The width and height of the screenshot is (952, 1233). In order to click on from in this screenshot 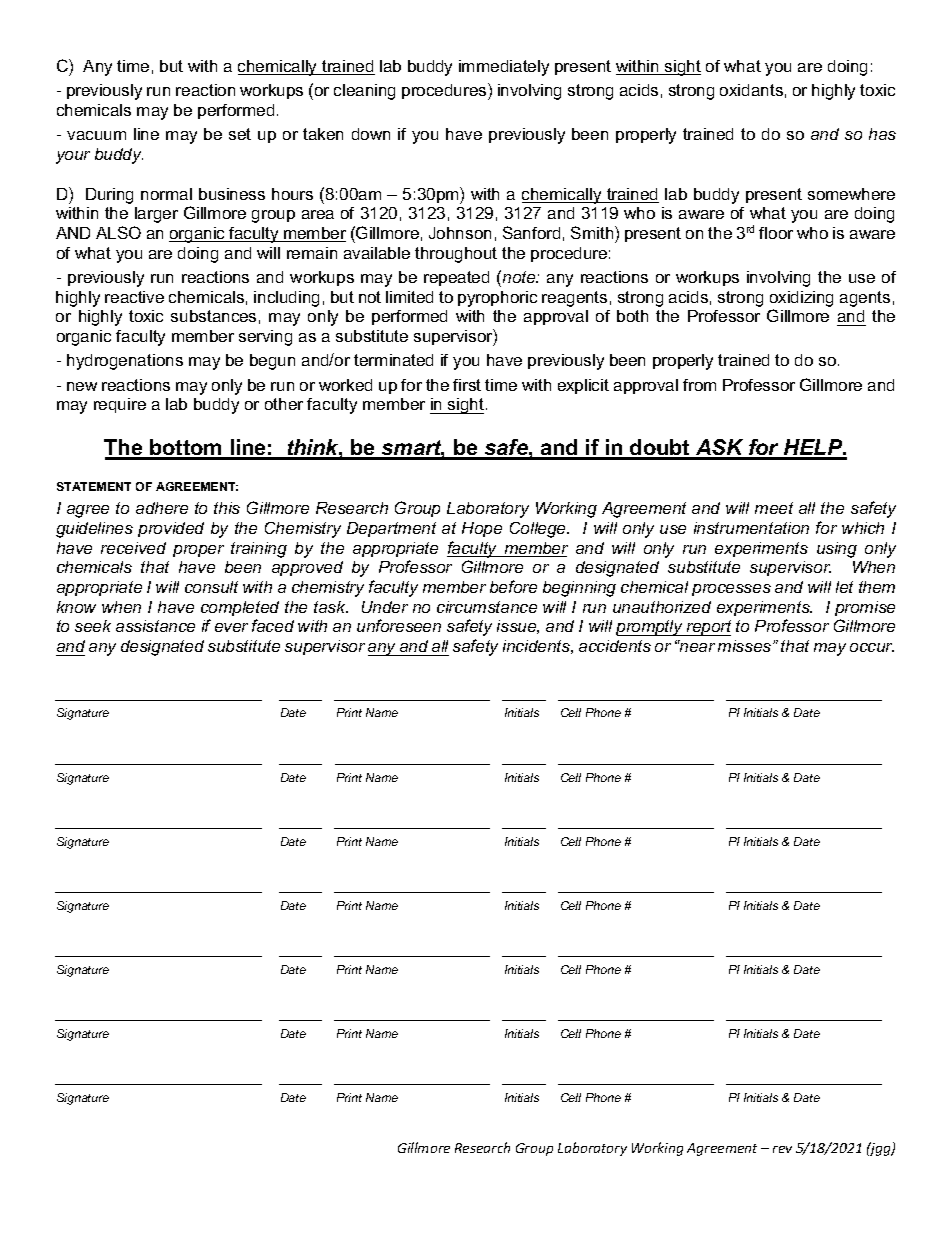, I will do `click(699, 385)`.
